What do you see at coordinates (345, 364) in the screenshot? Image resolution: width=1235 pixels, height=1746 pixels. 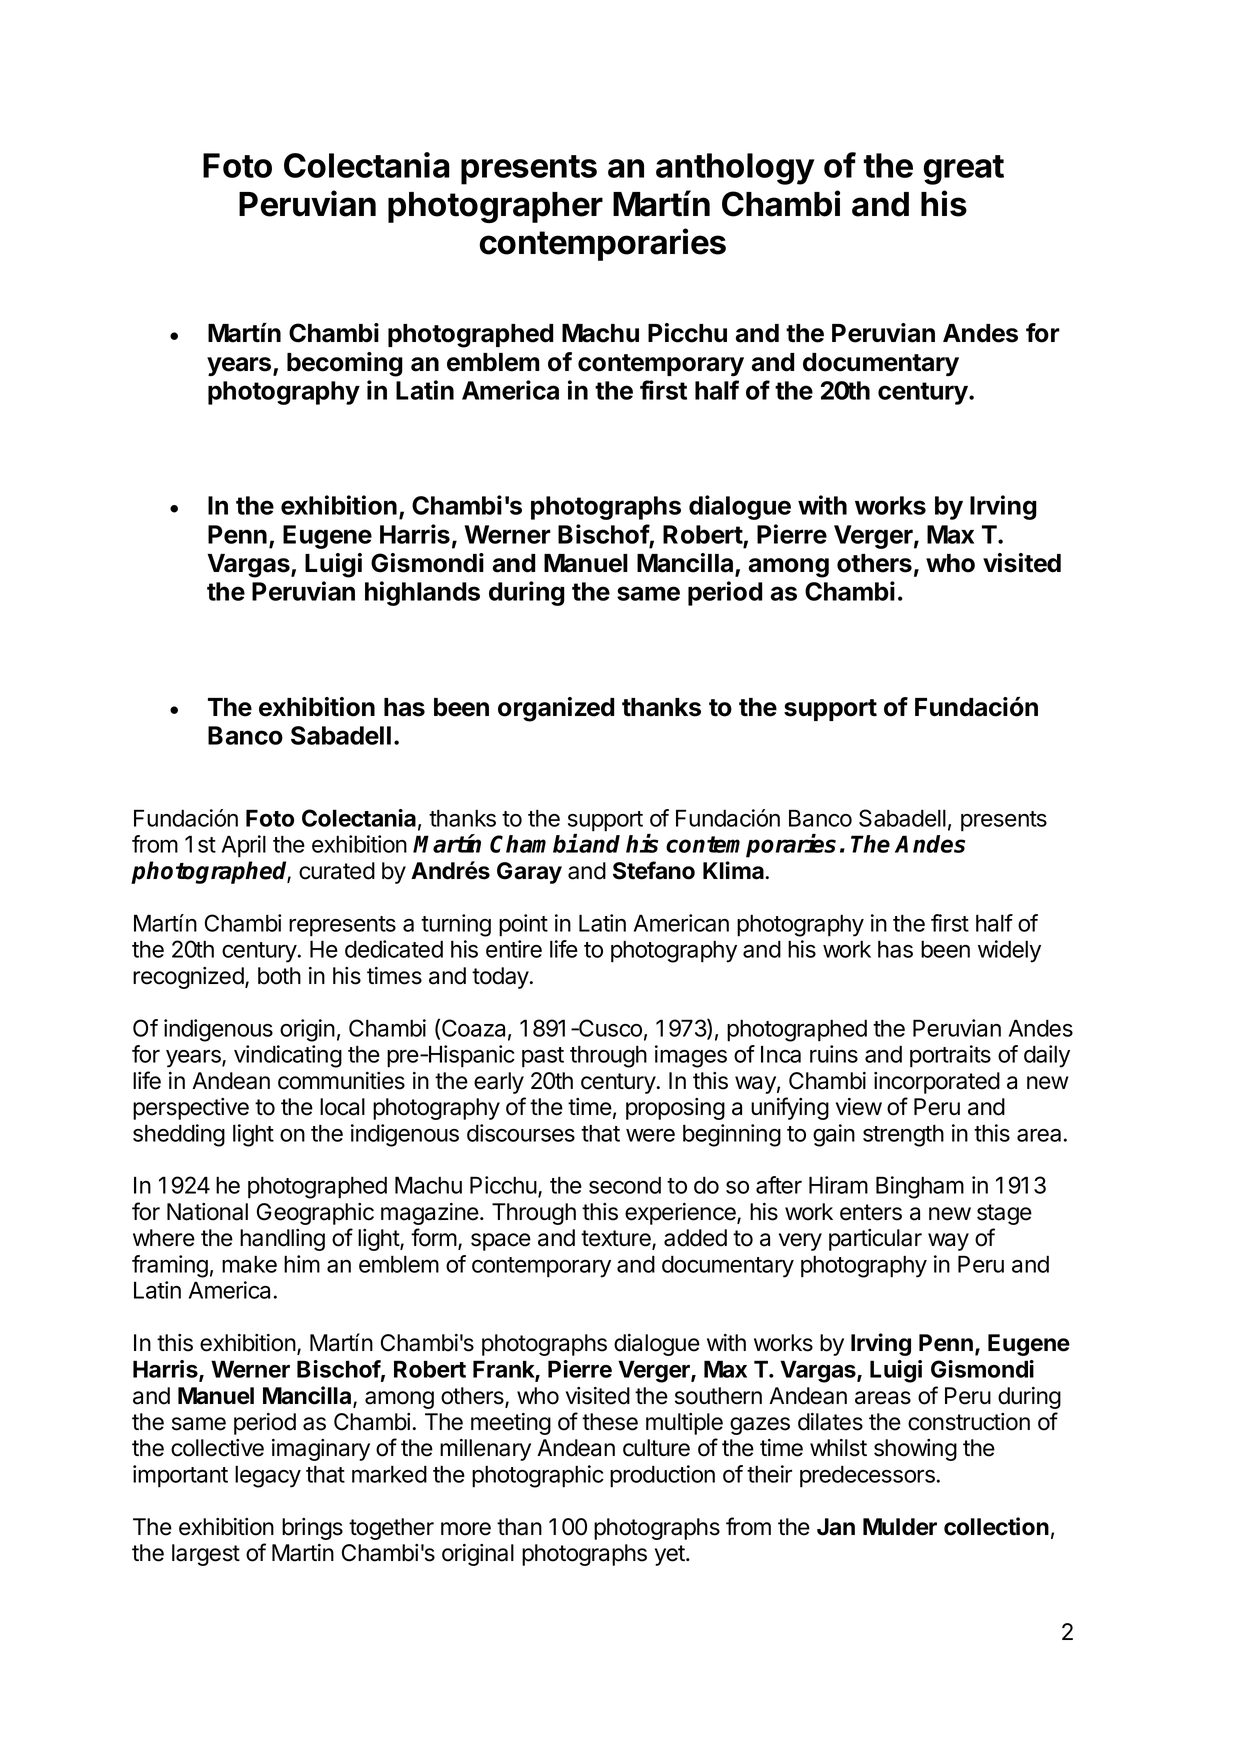 I see `becoming` at bounding box center [345, 364].
